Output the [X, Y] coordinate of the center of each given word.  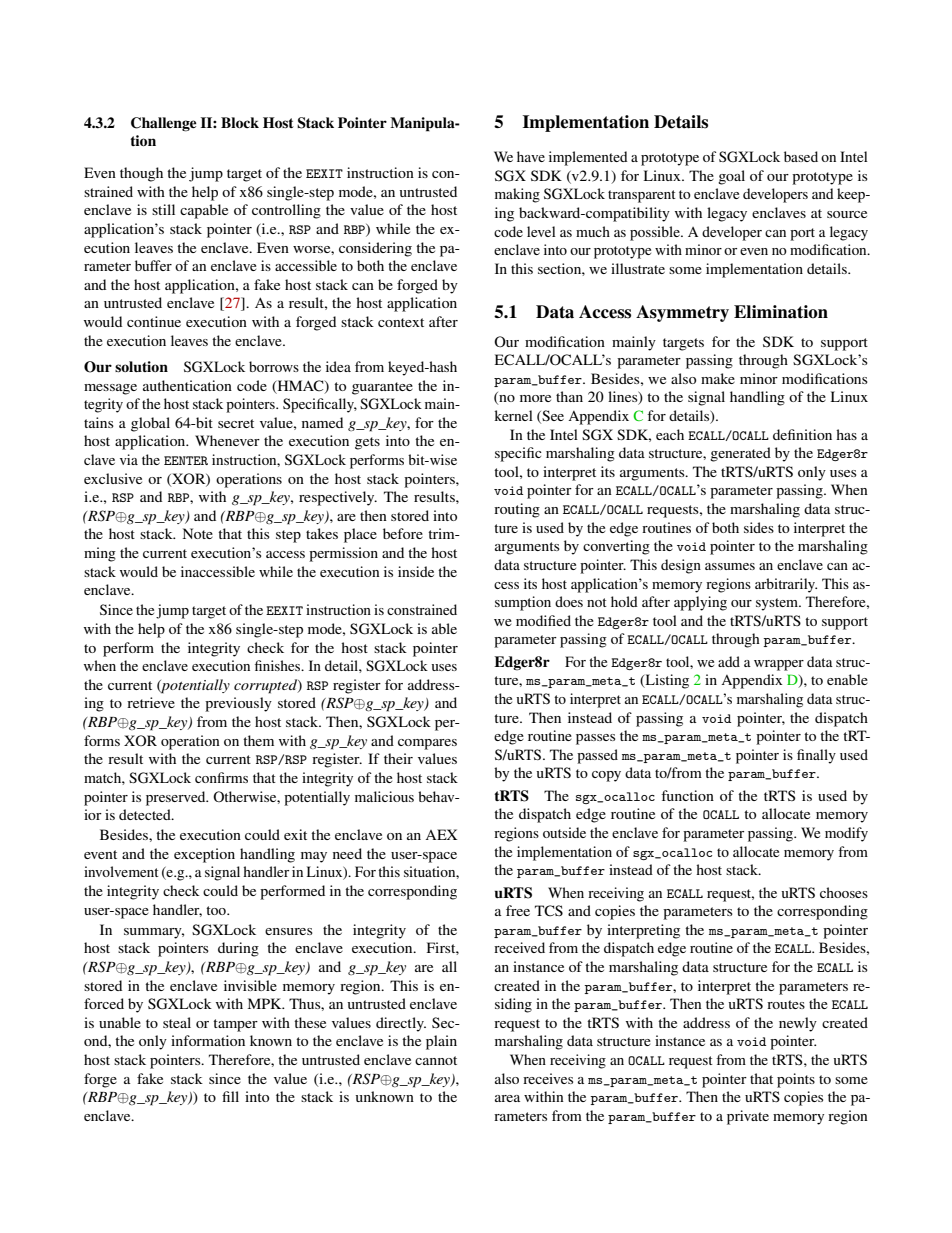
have [531, 156]
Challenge [164, 124]
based [801, 156]
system [778, 604]
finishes [279, 665]
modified [543, 620]
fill [230, 1096]
